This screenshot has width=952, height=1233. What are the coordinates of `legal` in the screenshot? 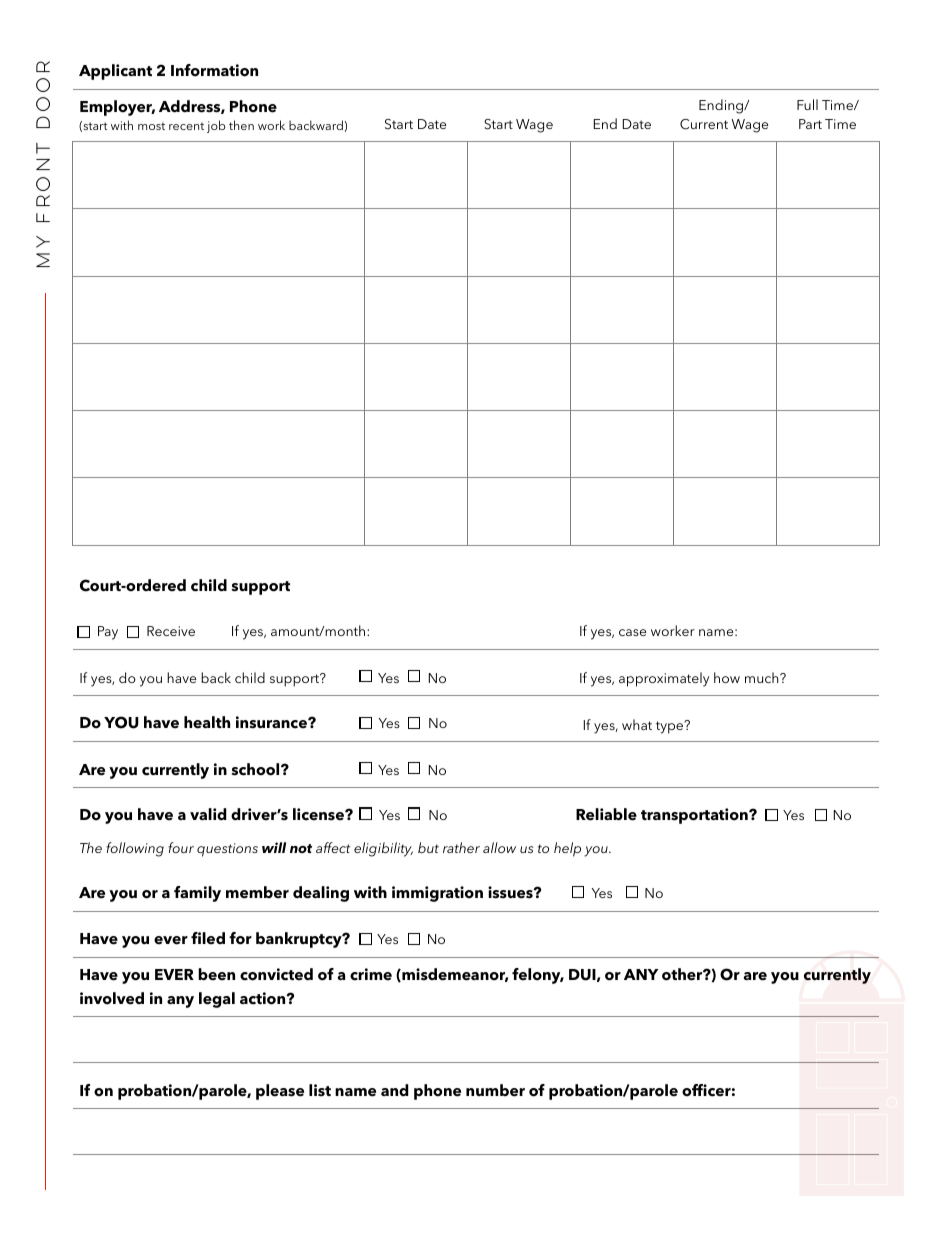 It's located at (217, 1000).
